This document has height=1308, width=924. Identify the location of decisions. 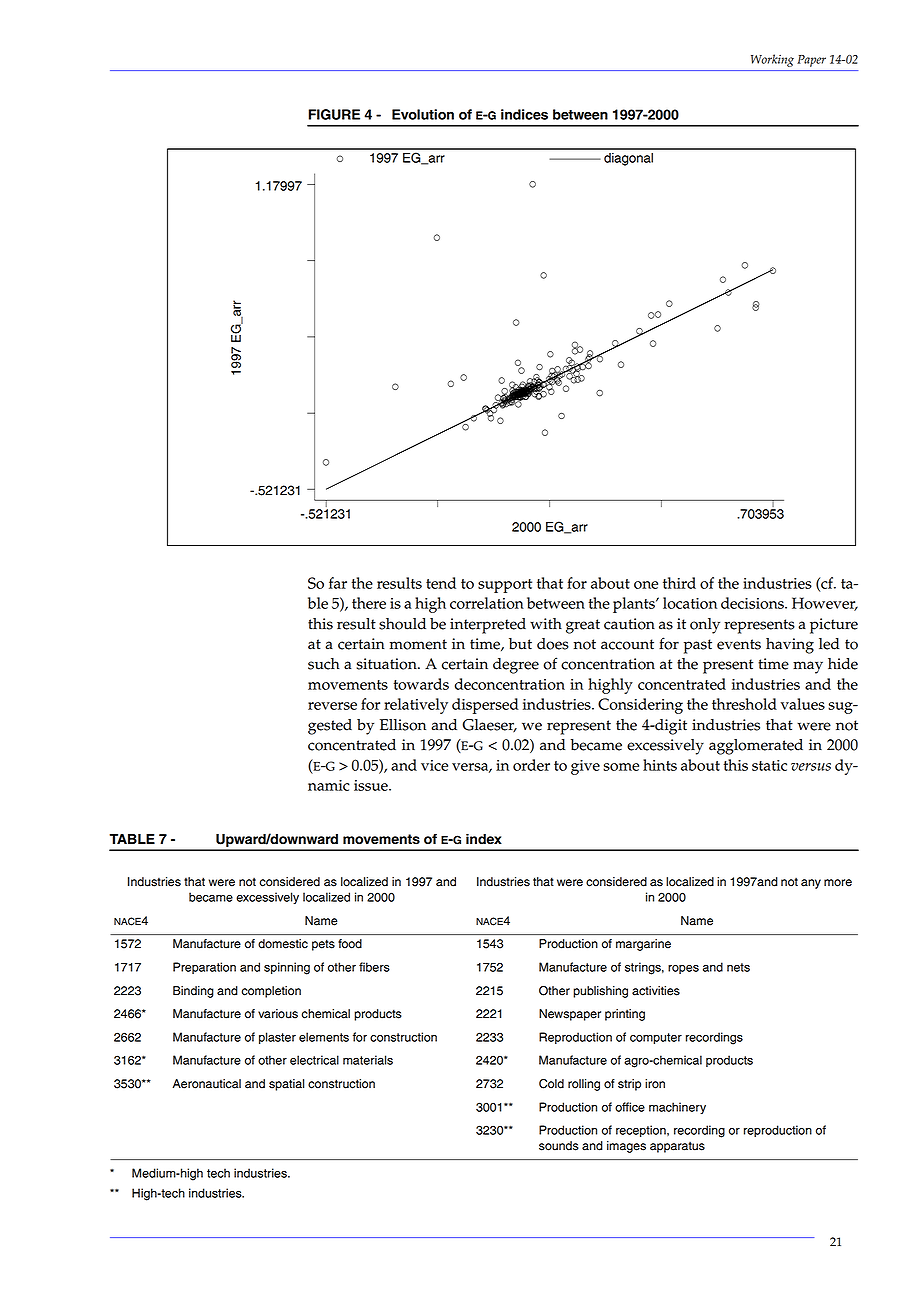
(753, 603).
